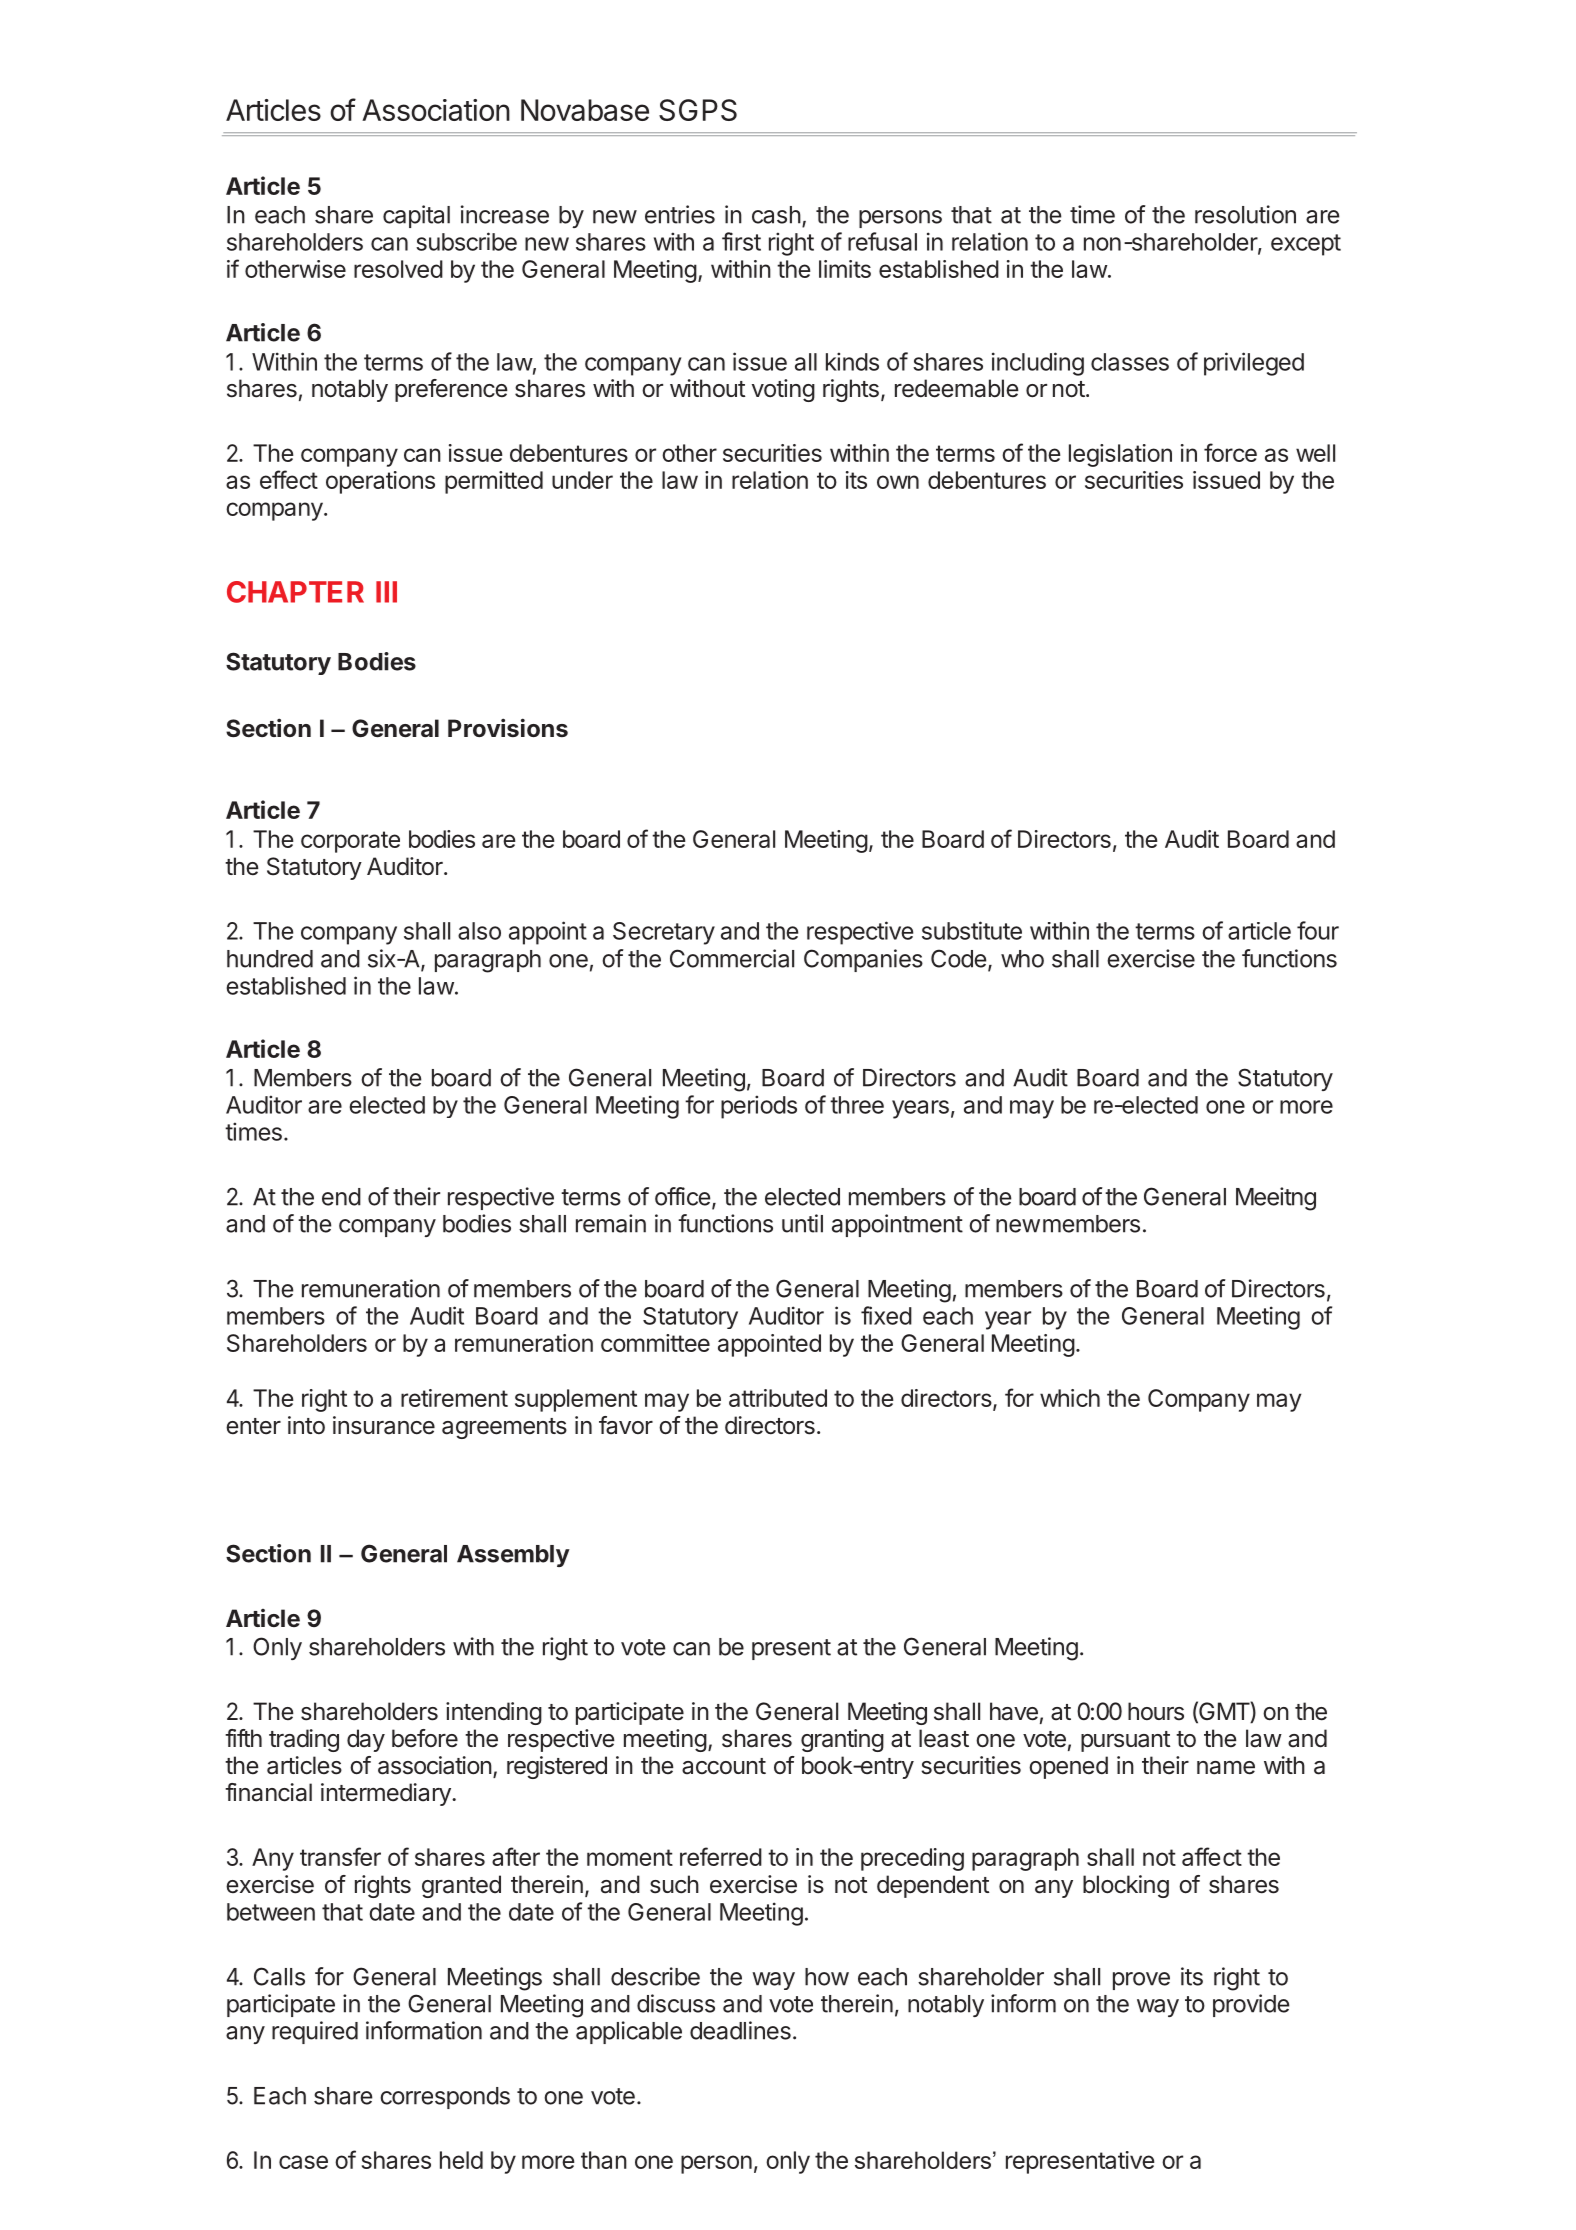 The width and height of the screenshot is (1576, 2230). Describe the element at coordinates (398, 269) in the screenshot. I see `resolved` at that location.
